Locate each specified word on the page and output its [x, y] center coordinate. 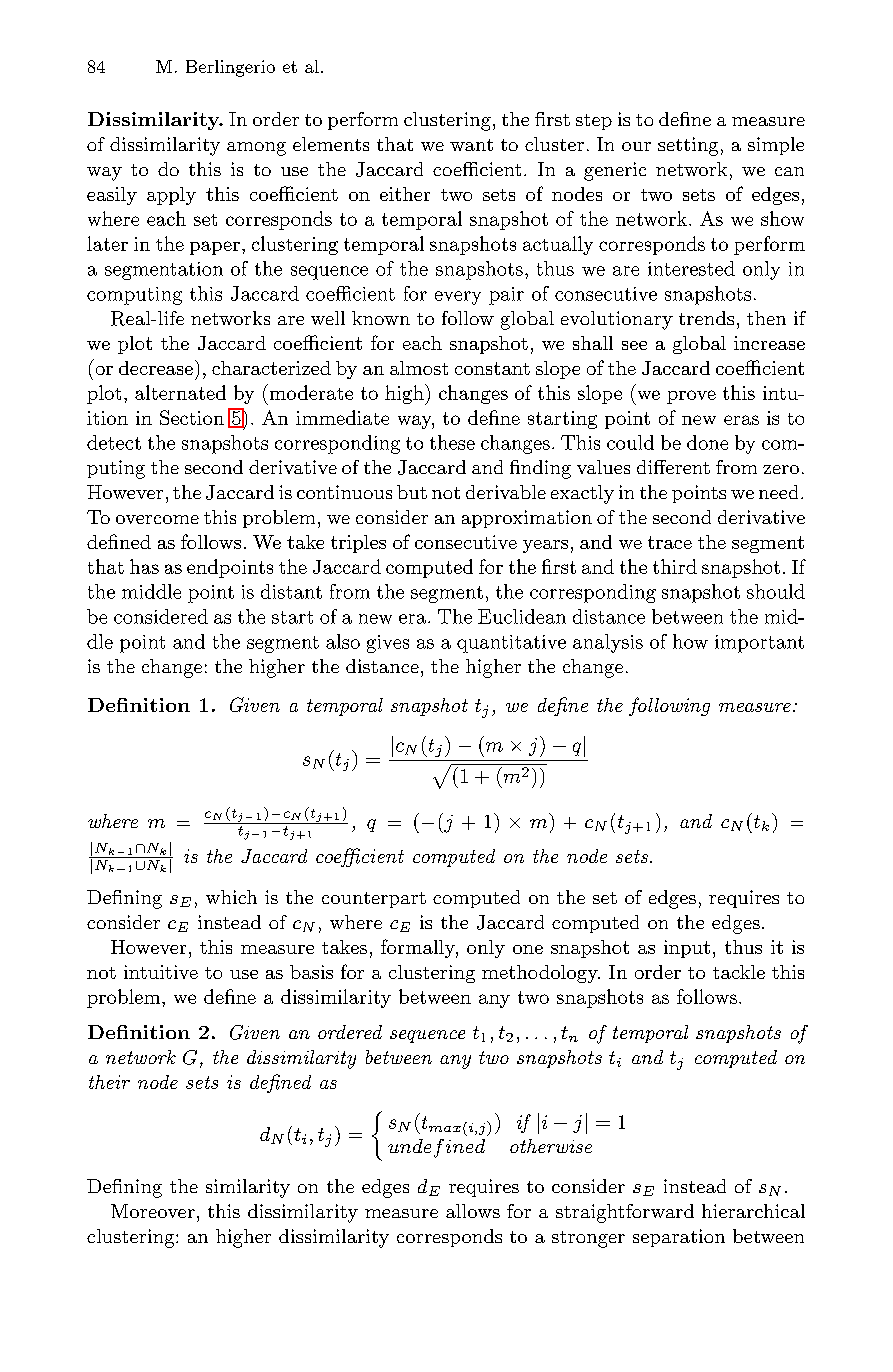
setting [688, 146]
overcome [157, 519]
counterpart [374, 900]
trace [670, 542]
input [687, 949]
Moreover [153, 1211]
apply [171, 196]
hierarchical [753, 1211]
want [471, 145]
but [412, 492]
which [231, 897]
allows [473, 1211]
